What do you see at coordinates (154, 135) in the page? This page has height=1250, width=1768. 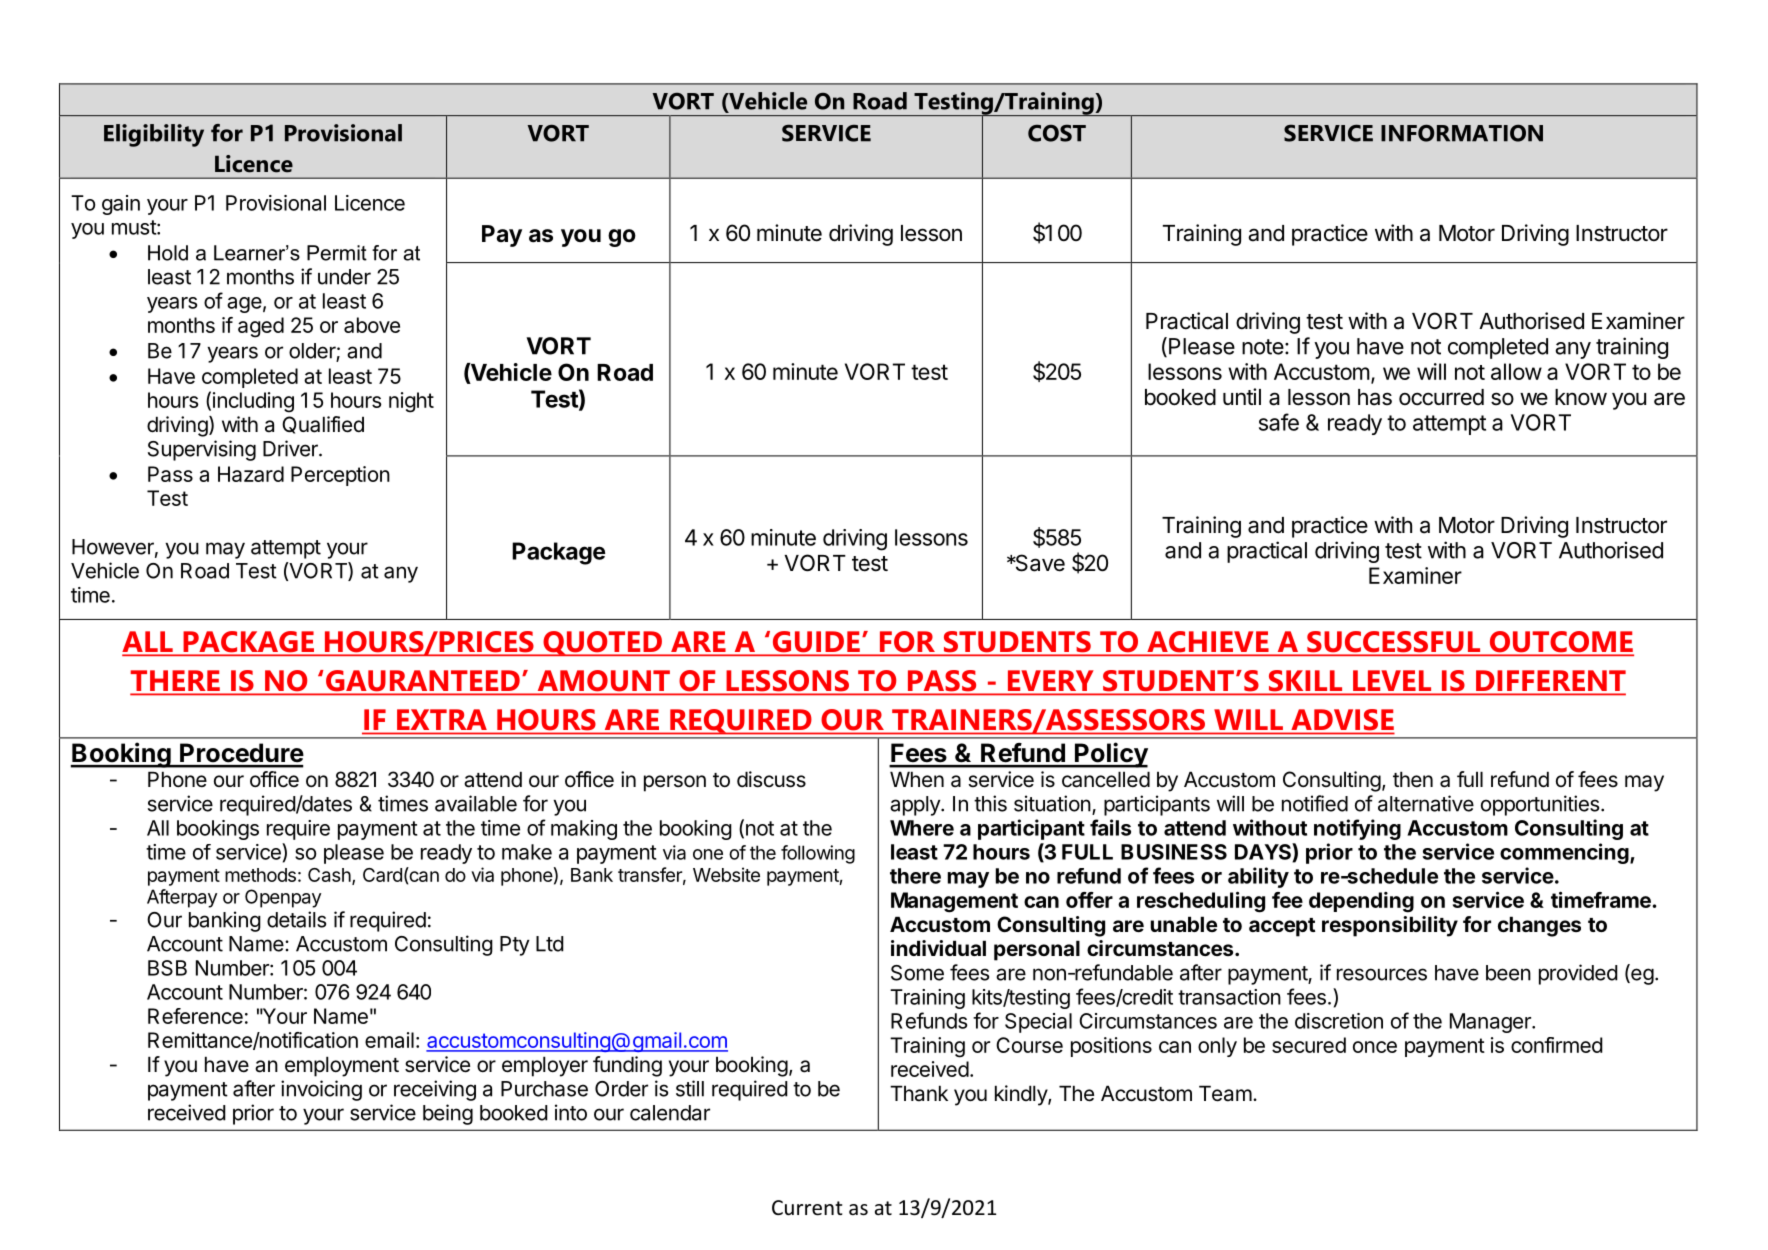 I see `Eligibility` at bounding box center [154, 135].
